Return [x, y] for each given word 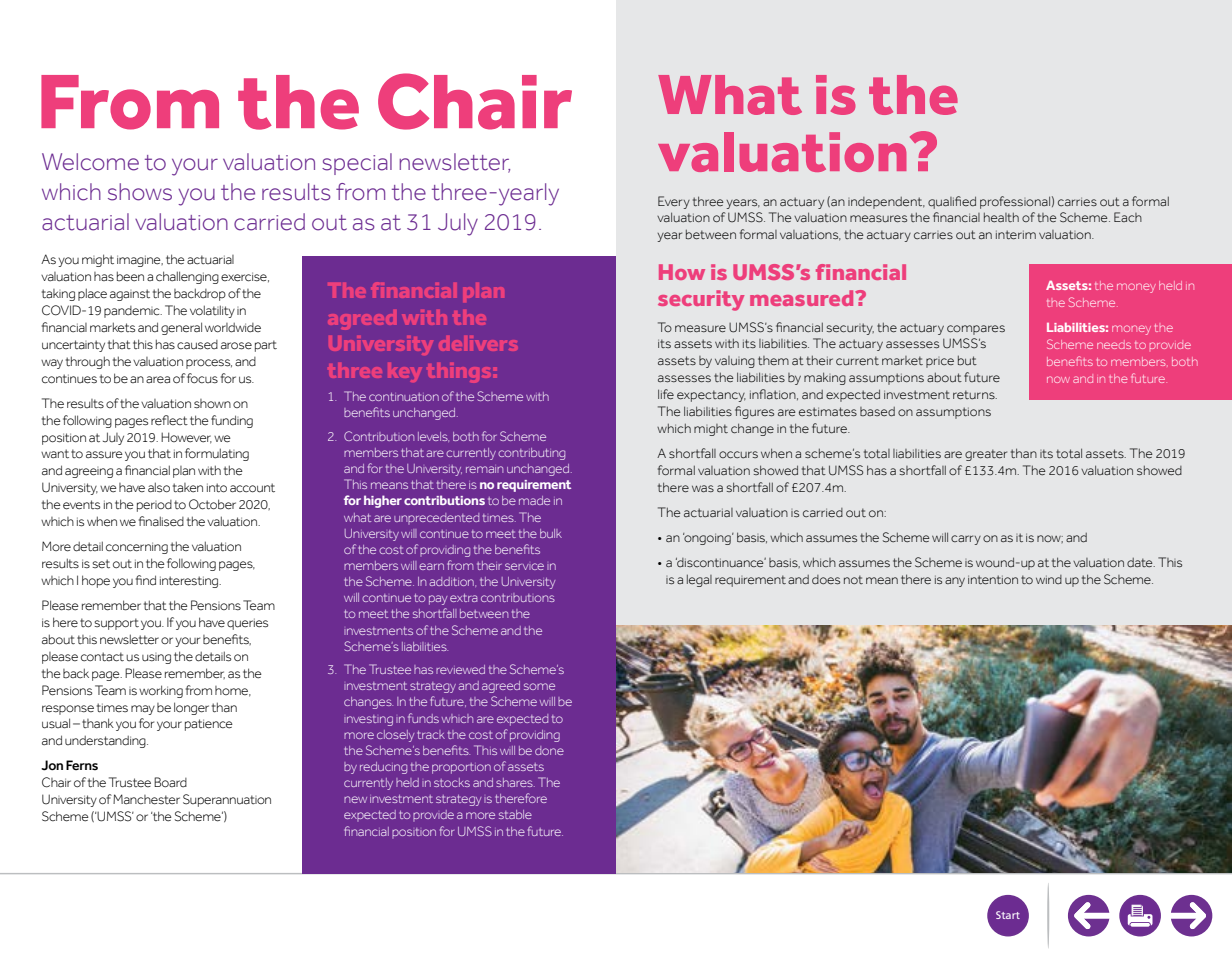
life [666, 394]
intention [993, 580]
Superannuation [227, 800]
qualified [952, 202]
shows [140, 192]
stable [515, 814]
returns [975, 395]
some [539, 686]
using [156, 658]
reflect [169, 420]
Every [674, 202]
